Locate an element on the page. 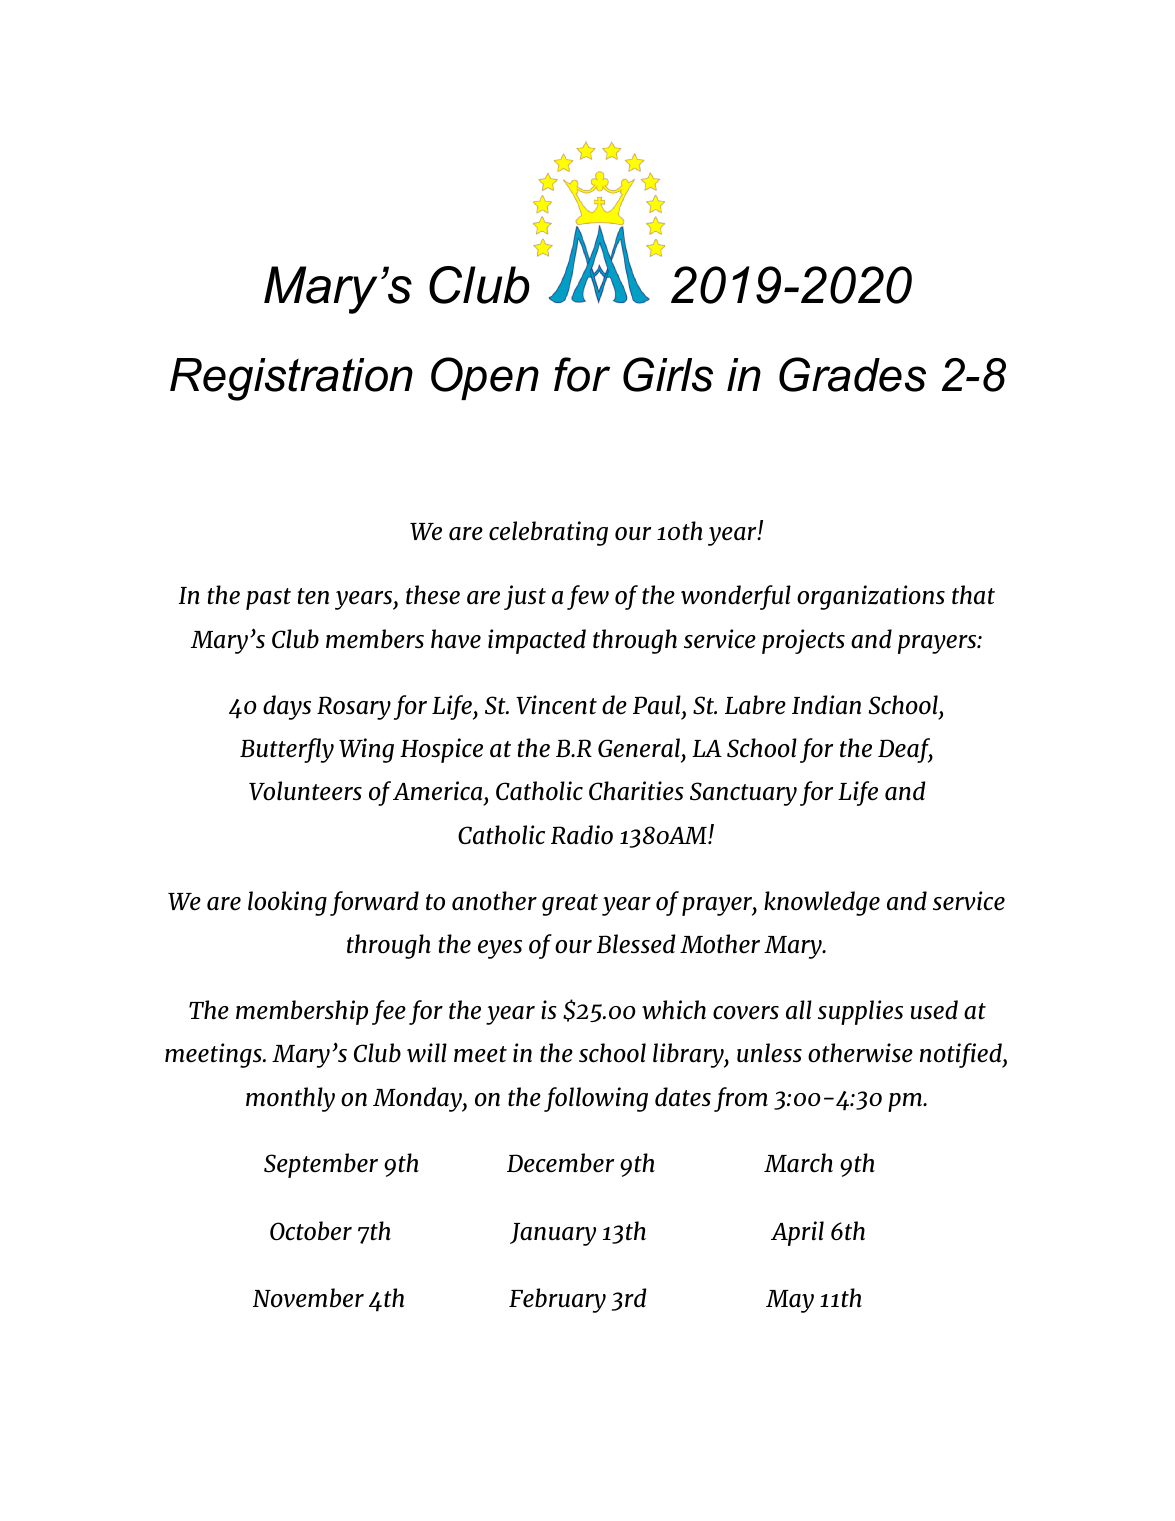 This page has height=1521, width=1175. November is located at coordinates (308, 1298).
